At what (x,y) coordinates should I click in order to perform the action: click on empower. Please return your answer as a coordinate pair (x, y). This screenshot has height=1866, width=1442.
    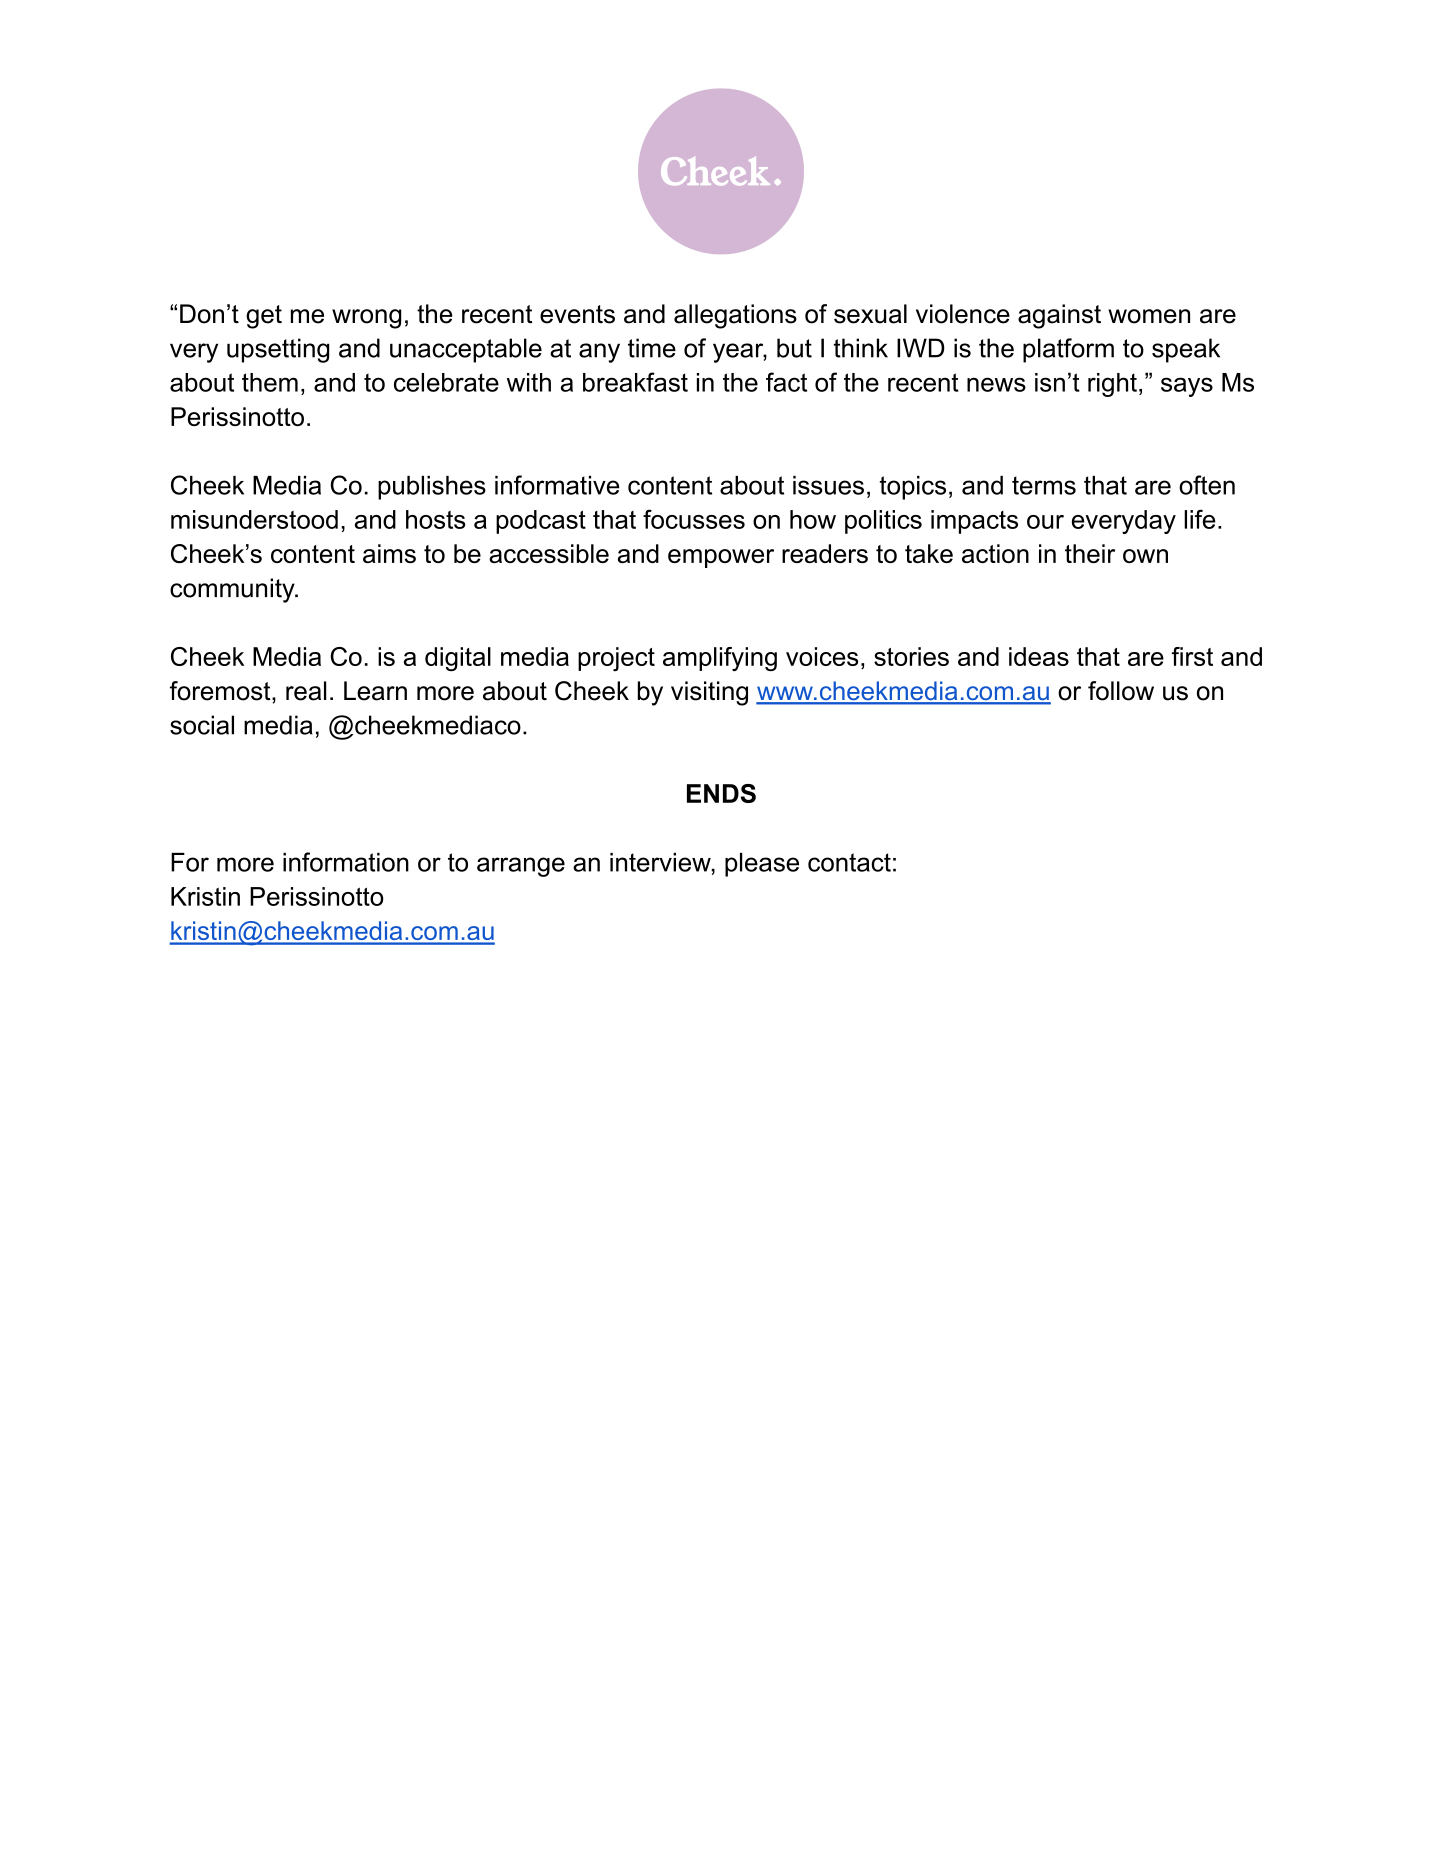
    Looking at the image, I should click on (721, 558).
